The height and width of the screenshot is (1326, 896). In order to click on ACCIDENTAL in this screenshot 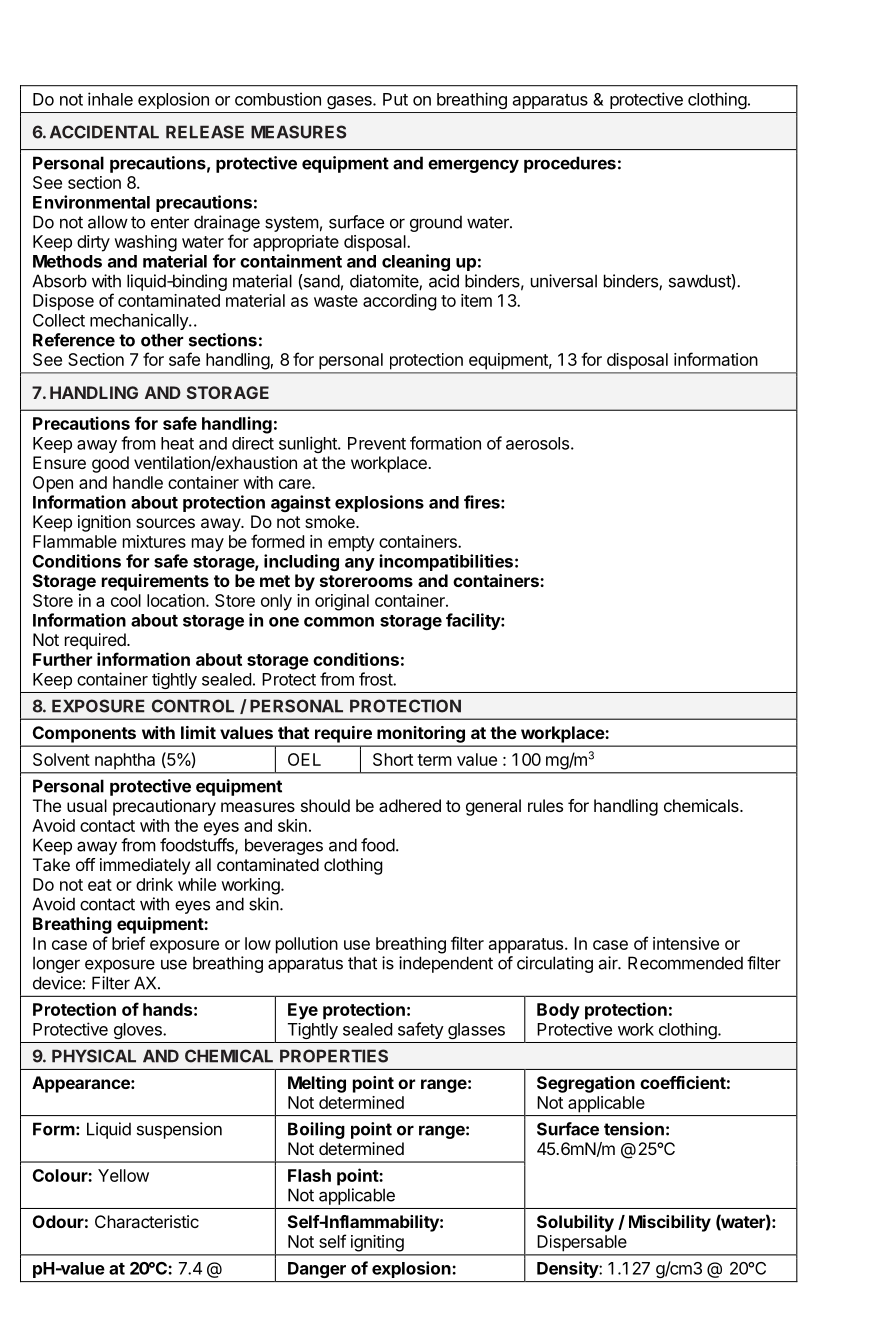, I will do `click(104, 132)`.
